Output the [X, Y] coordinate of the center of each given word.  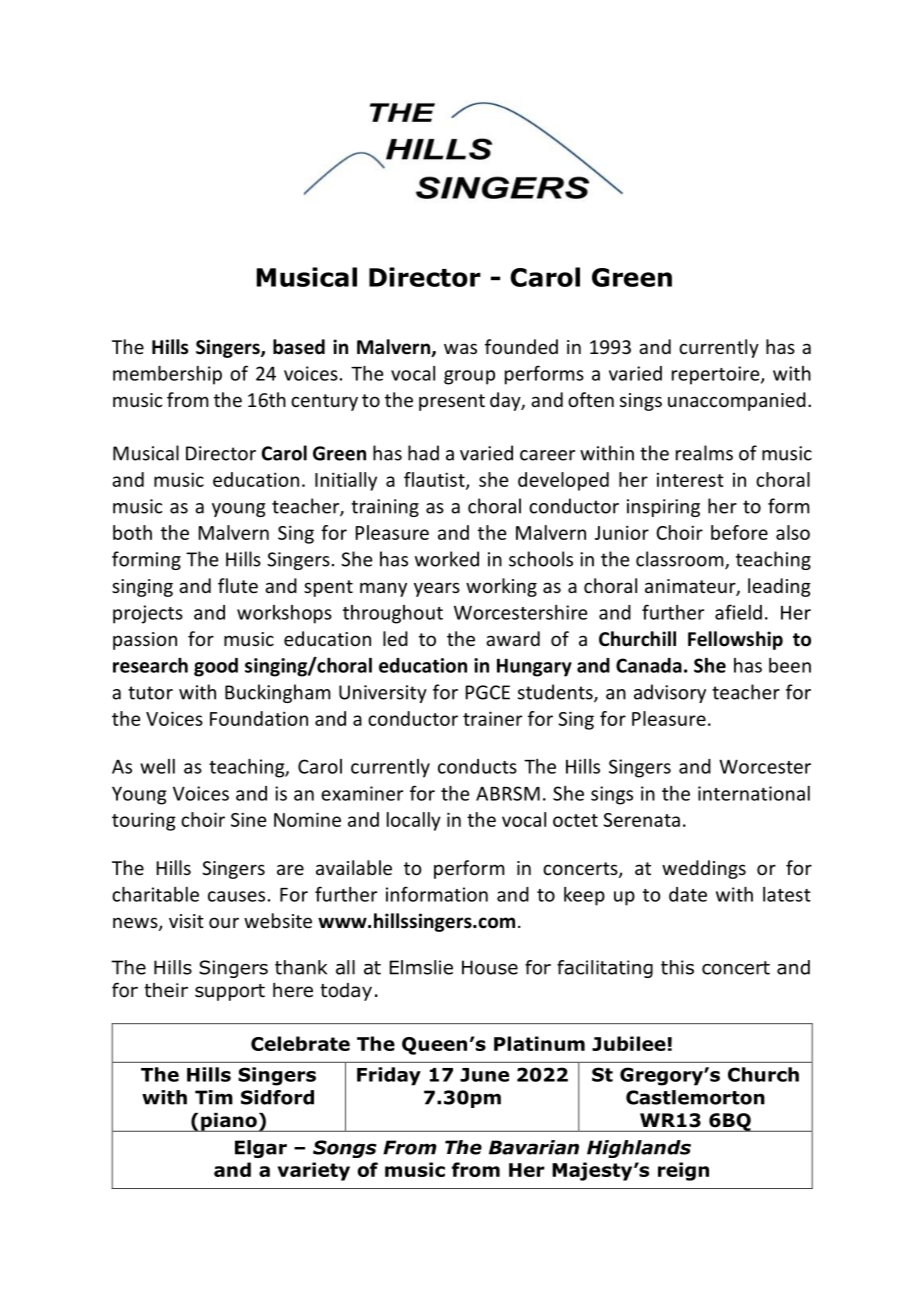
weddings [704, 869]
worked [447, 559]
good [216, 667]
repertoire [717, 375]
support [230, 992]
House [490, 967]
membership [167, 375]
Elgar [261, 1149]
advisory [670, 693]
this [677, 967]
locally [414, 821]
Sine [248, 819]
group [469, 377]
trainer [492, 718]
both [132, 532]
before [739, 532]
